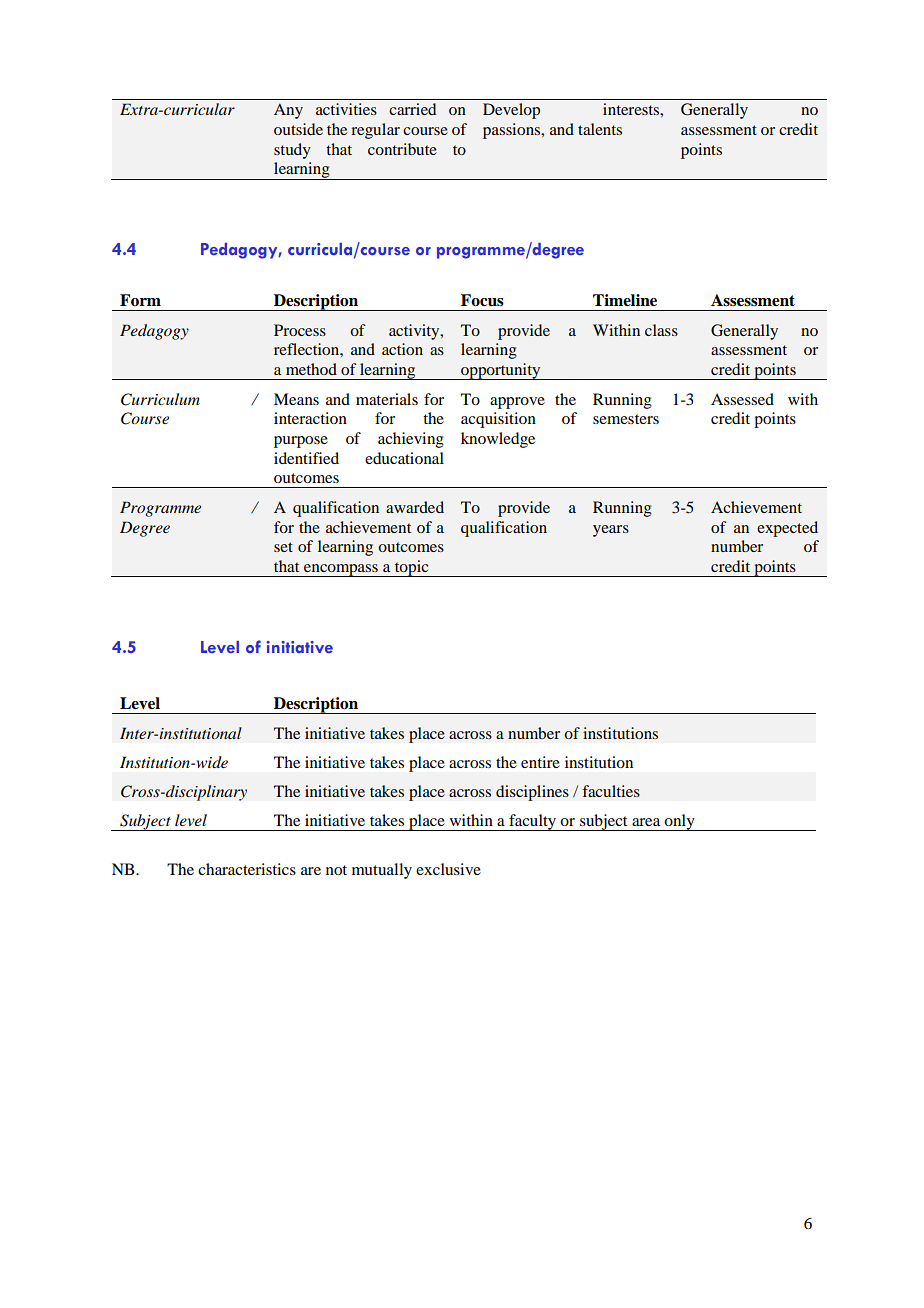  Describe the element at coordinates (247, 869) in the page. I see `characteristics` at that location.
